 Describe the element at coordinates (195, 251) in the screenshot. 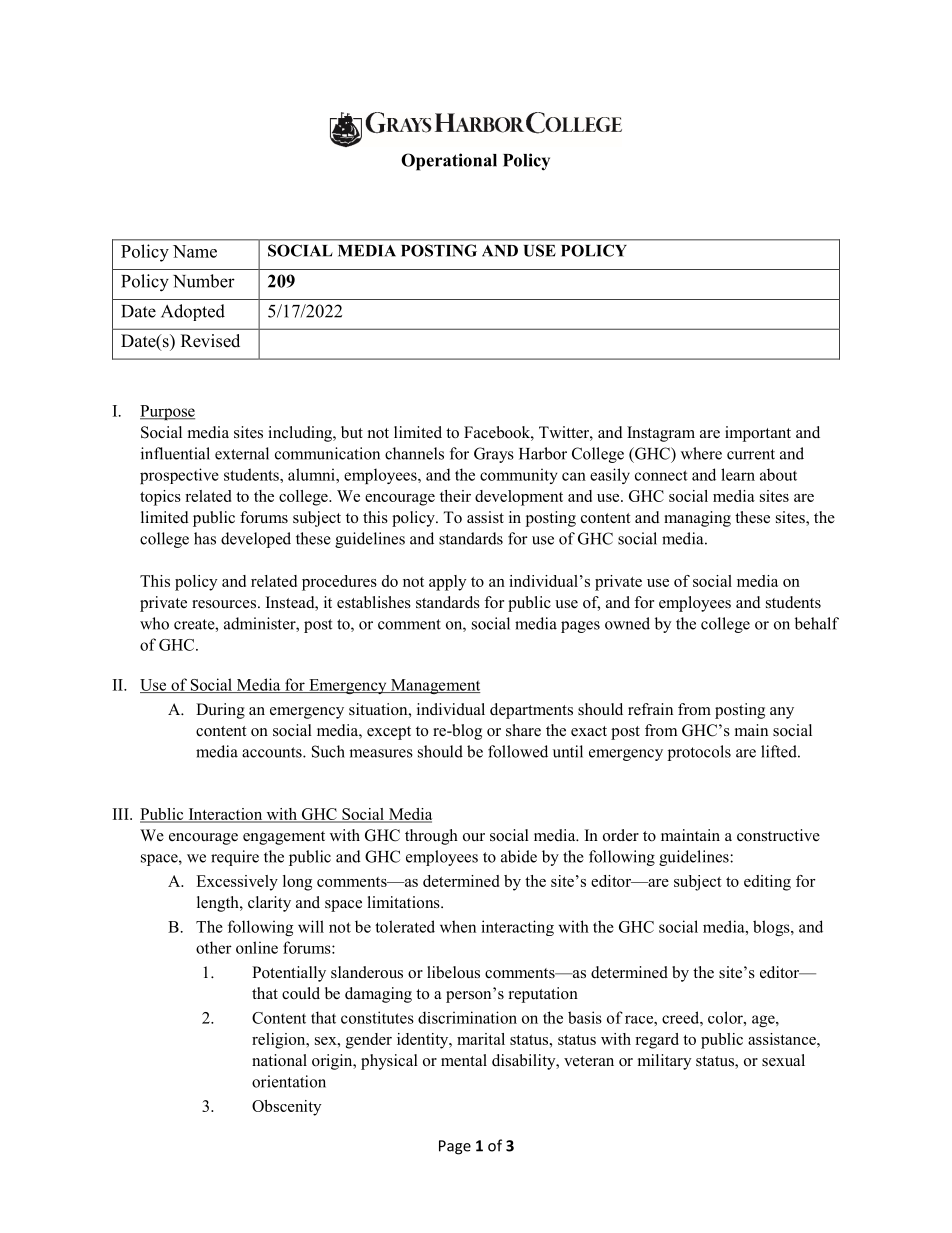

I see `Name` at that location.
